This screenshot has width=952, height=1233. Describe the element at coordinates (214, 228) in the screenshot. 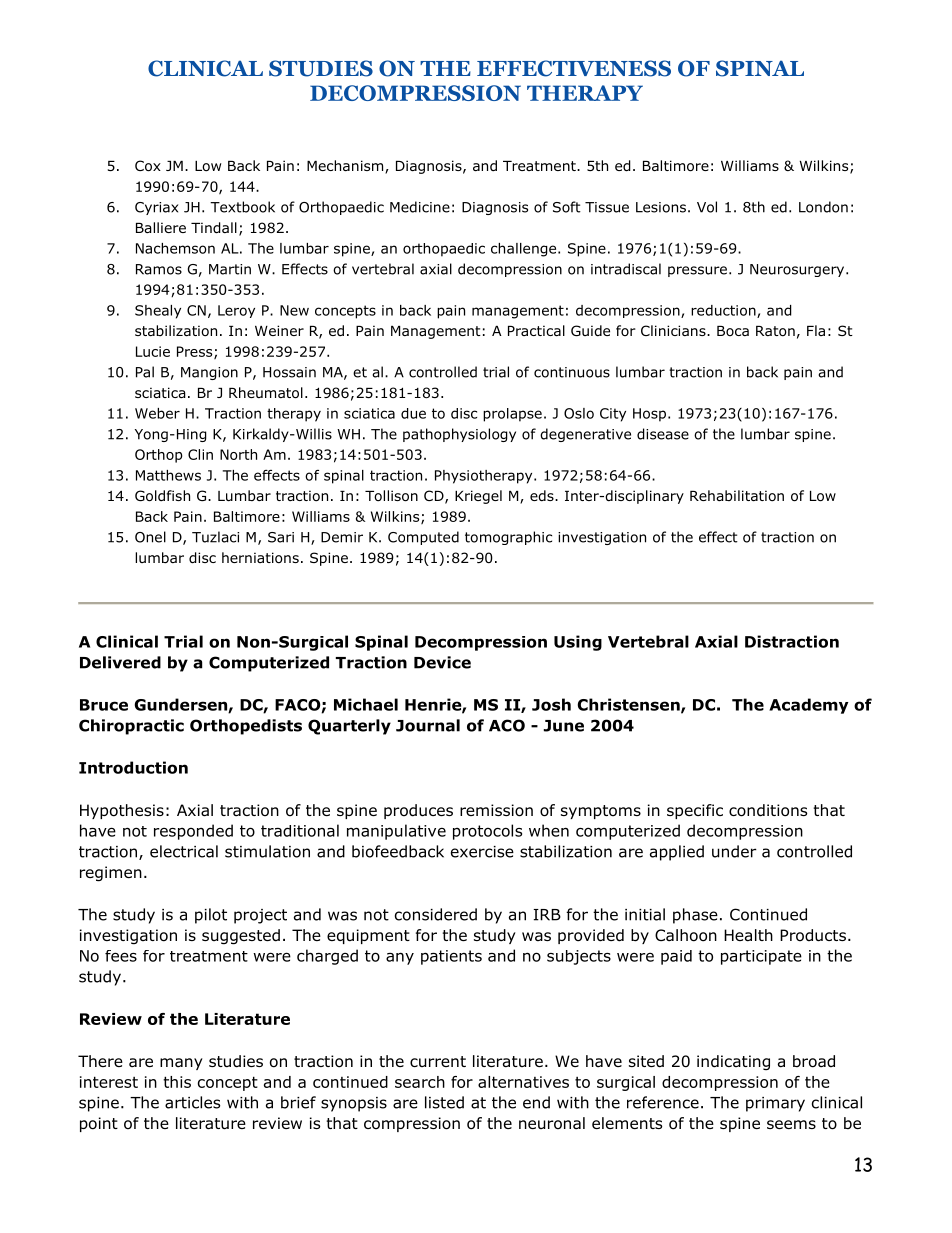

I see `Tindall` at that location.
